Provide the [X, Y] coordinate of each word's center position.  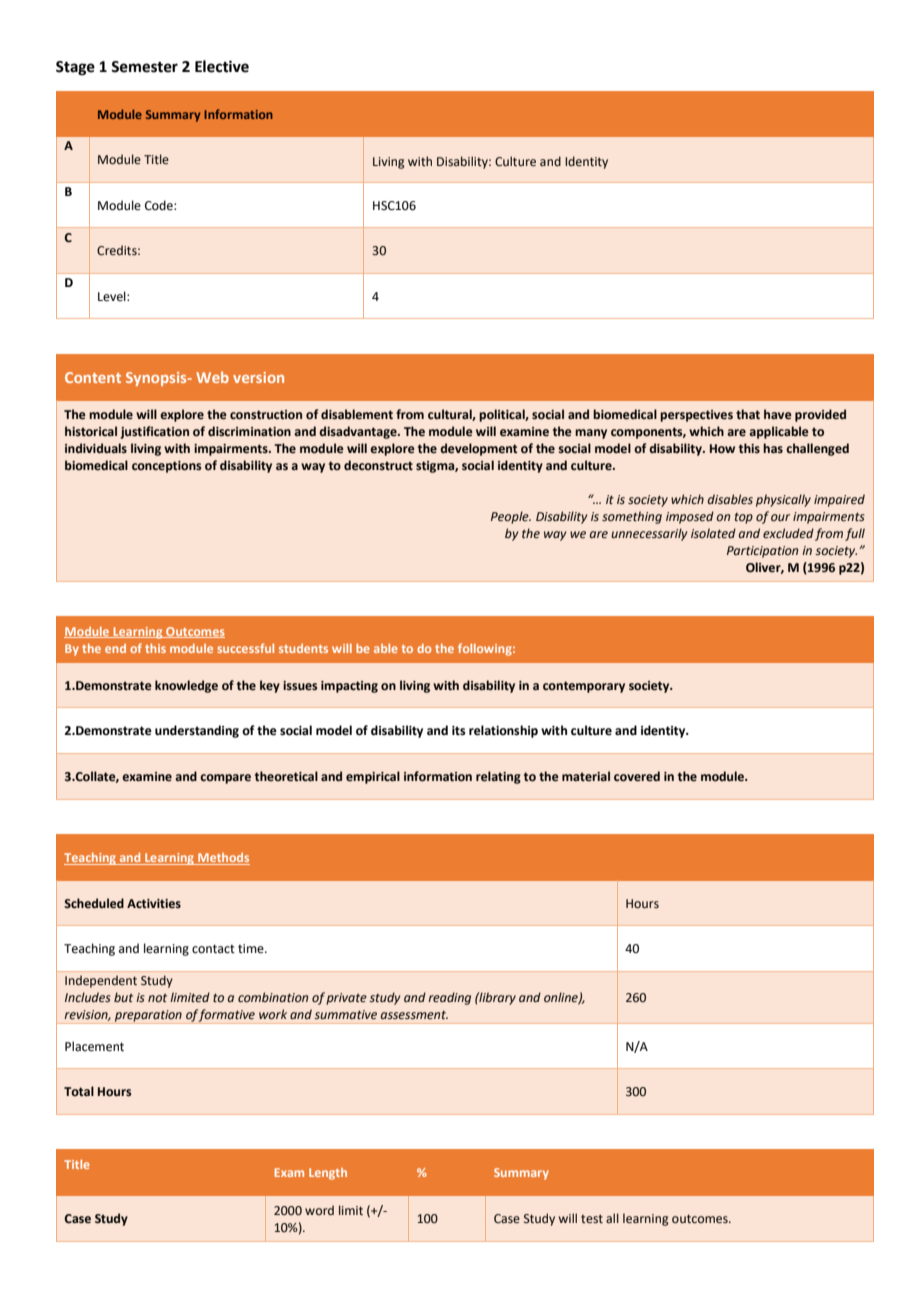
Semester [144, 67]
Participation [762, 552]
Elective [222, 66]
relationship [503, 731]
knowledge [186, 686]
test [592, 1219]
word [319, 1210]
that [748, 414]
